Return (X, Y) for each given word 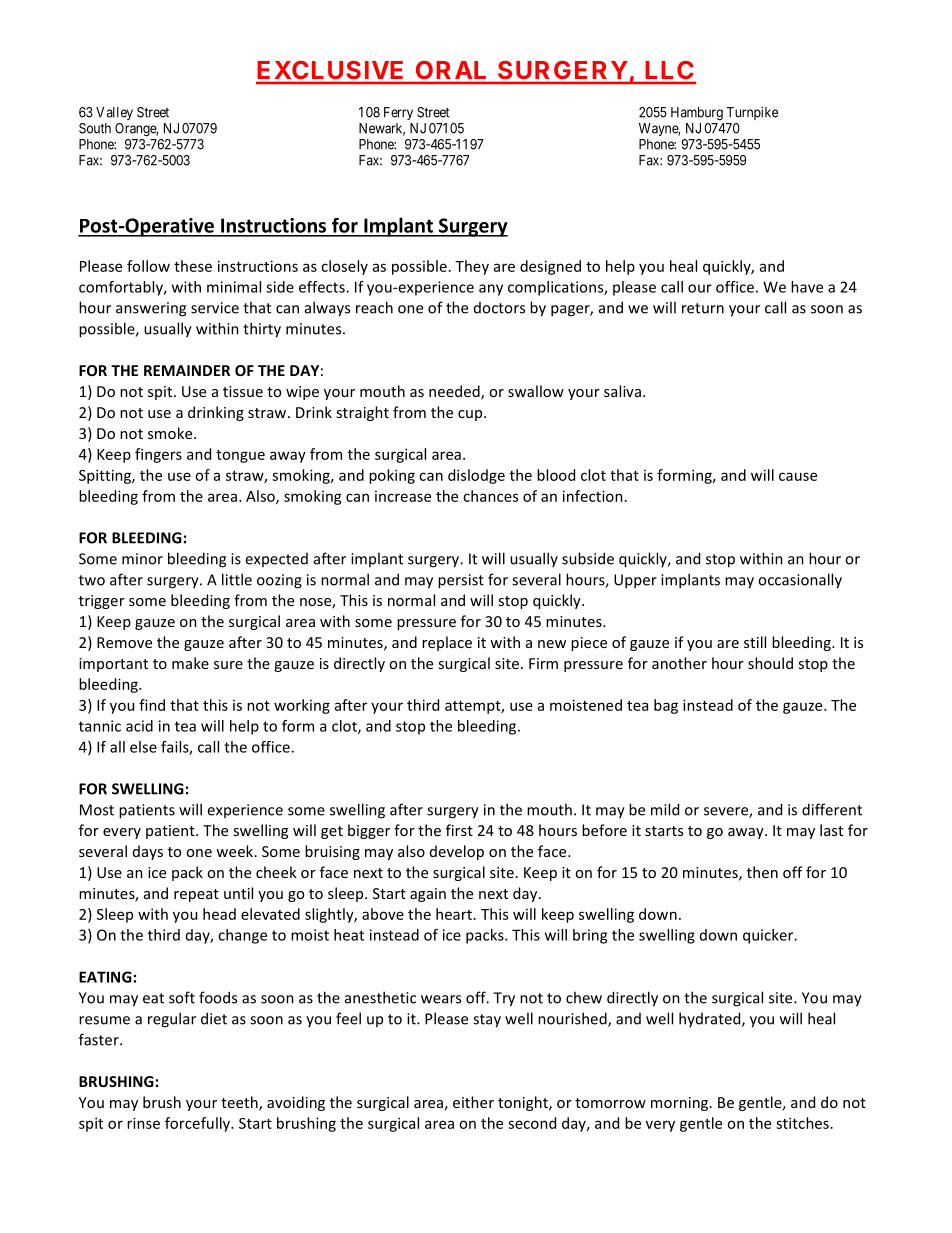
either (473, 1102)
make (190, 663)
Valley (114, 113)
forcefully (198, 1124)
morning (681, 1104)
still (755, 642)
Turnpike (752, 113)
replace (447, 643)
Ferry (398, 113)
